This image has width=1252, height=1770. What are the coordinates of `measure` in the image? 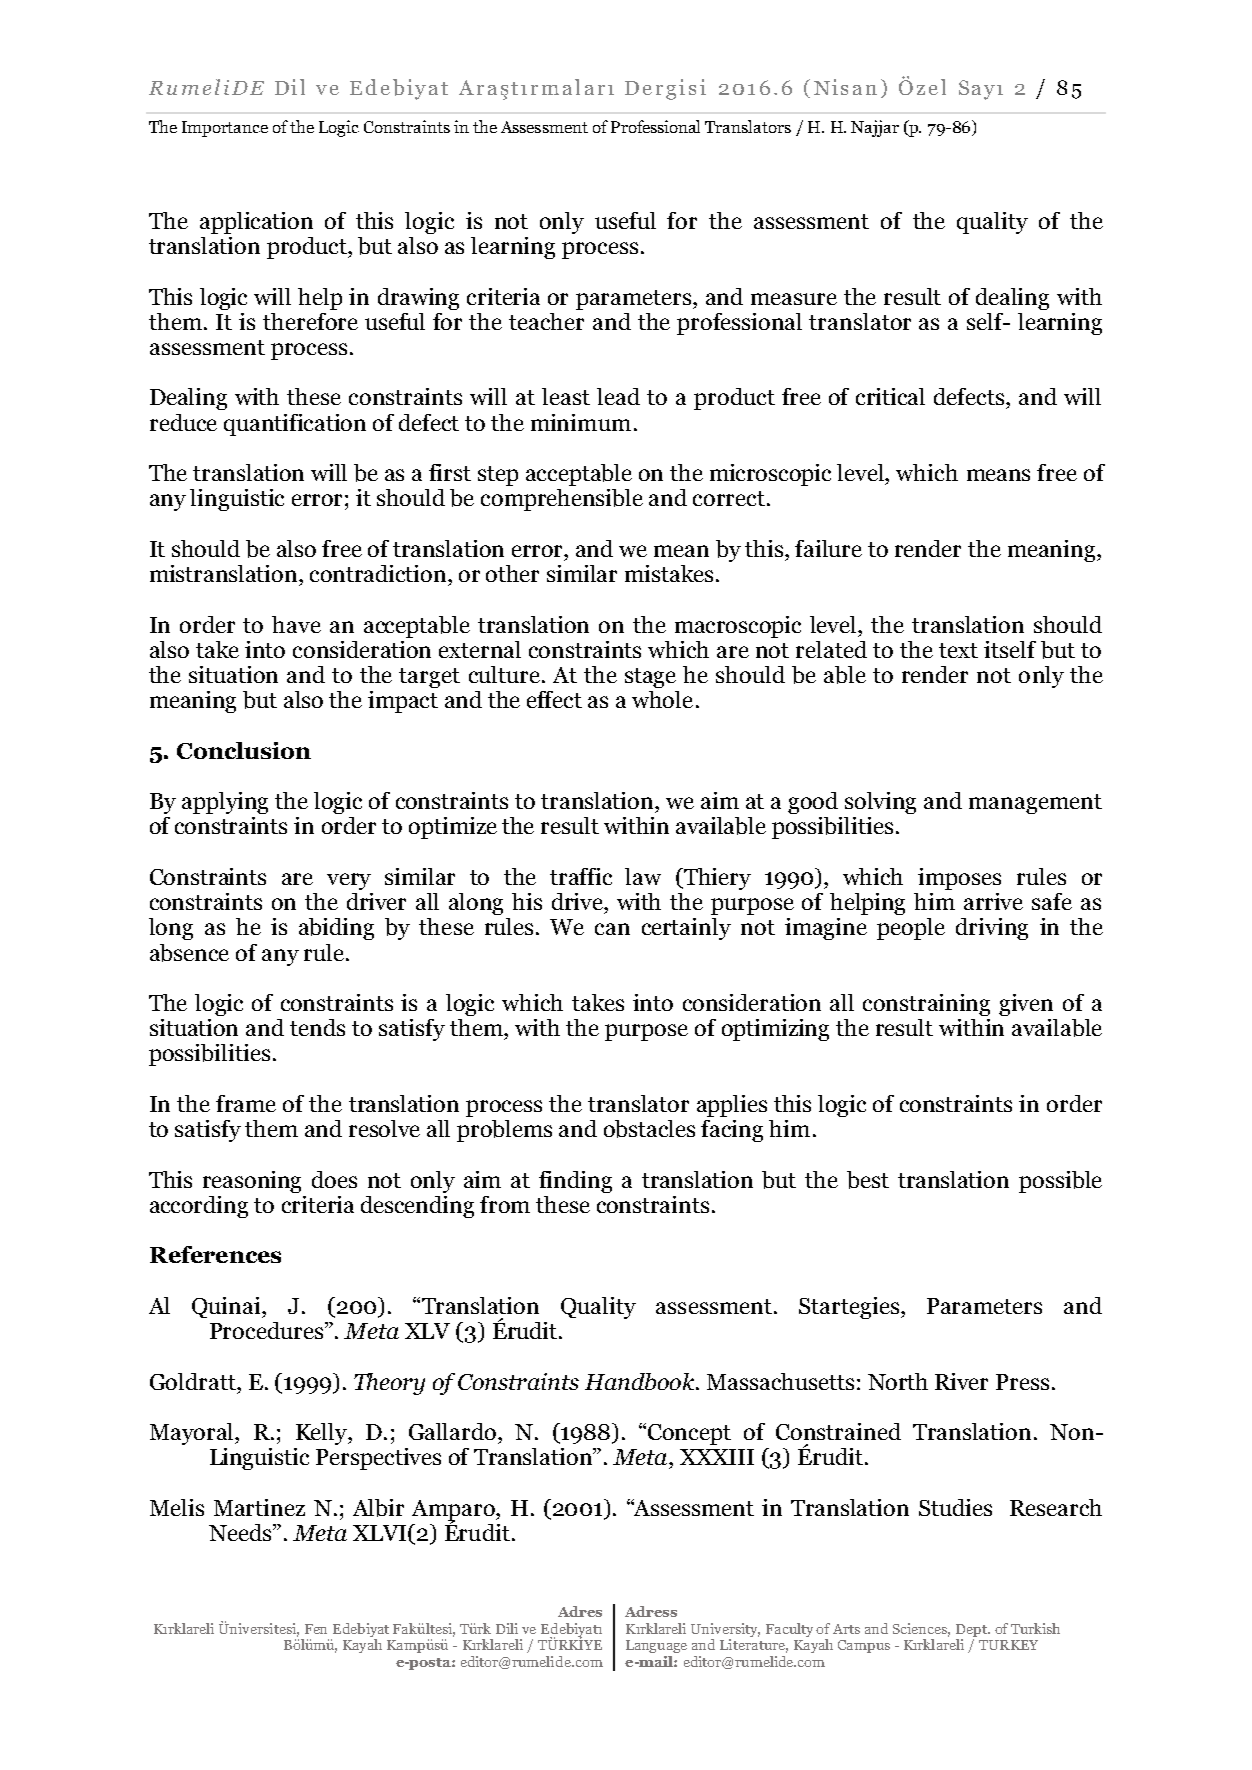 It's located at (794, 299).
